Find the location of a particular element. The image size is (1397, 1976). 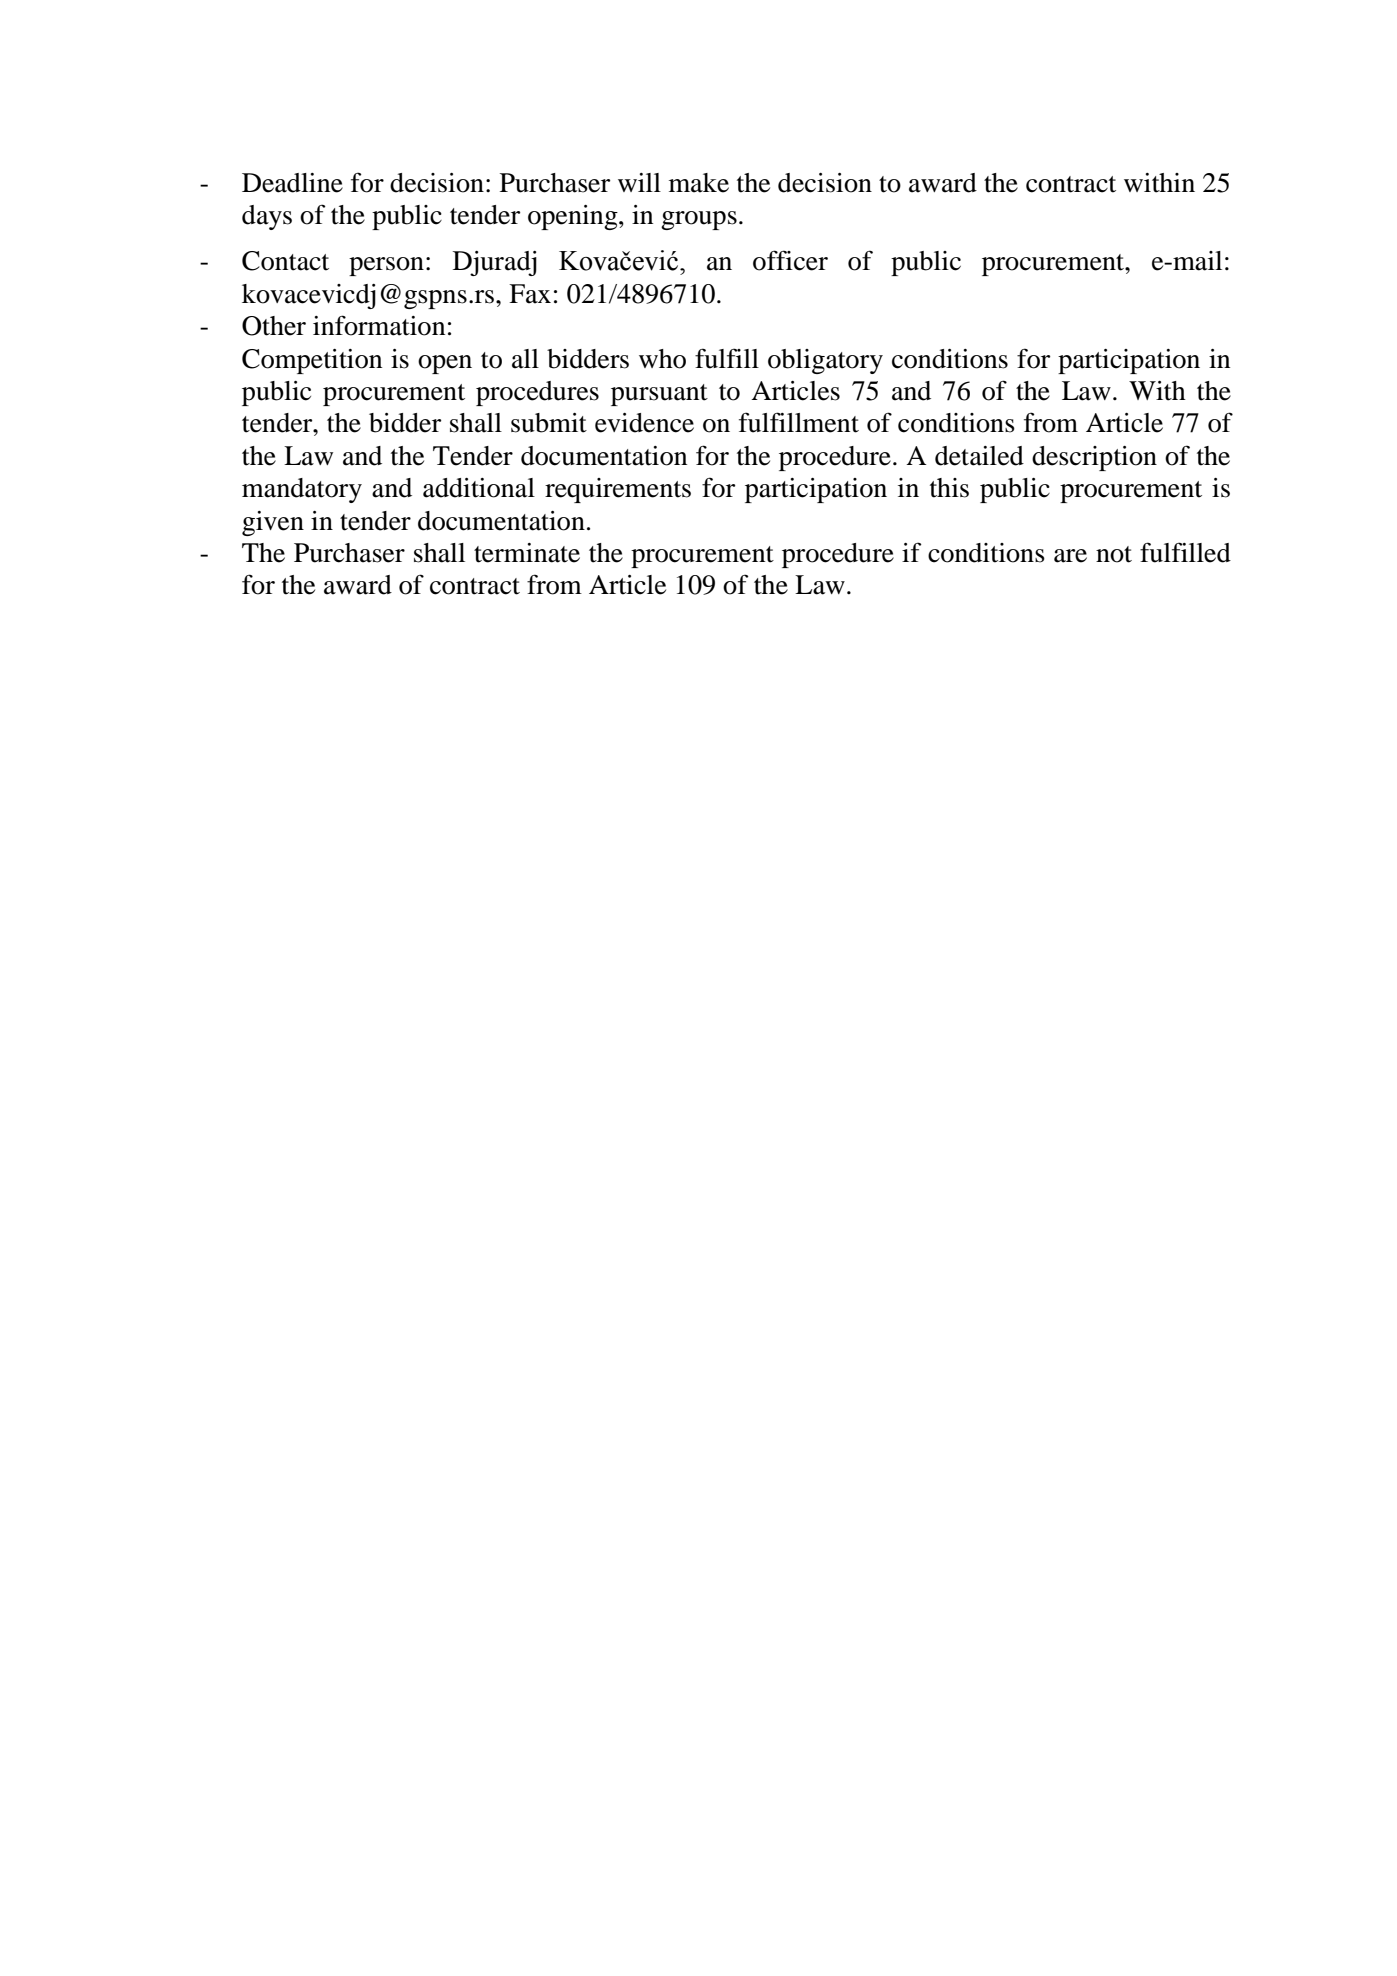

obligatory is located at coordinates (825, 361).
